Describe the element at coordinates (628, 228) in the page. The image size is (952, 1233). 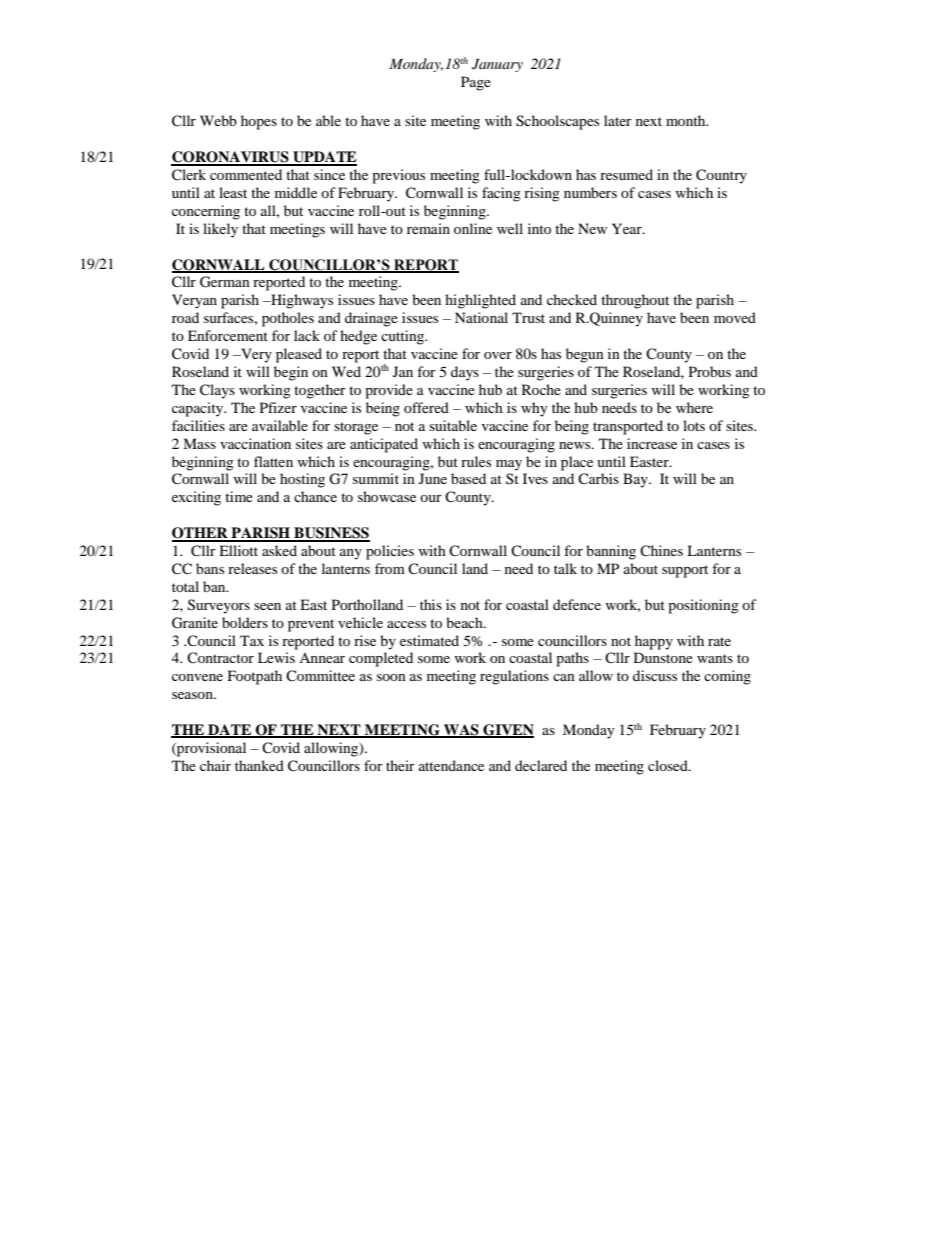
I see `Year` at that location.
